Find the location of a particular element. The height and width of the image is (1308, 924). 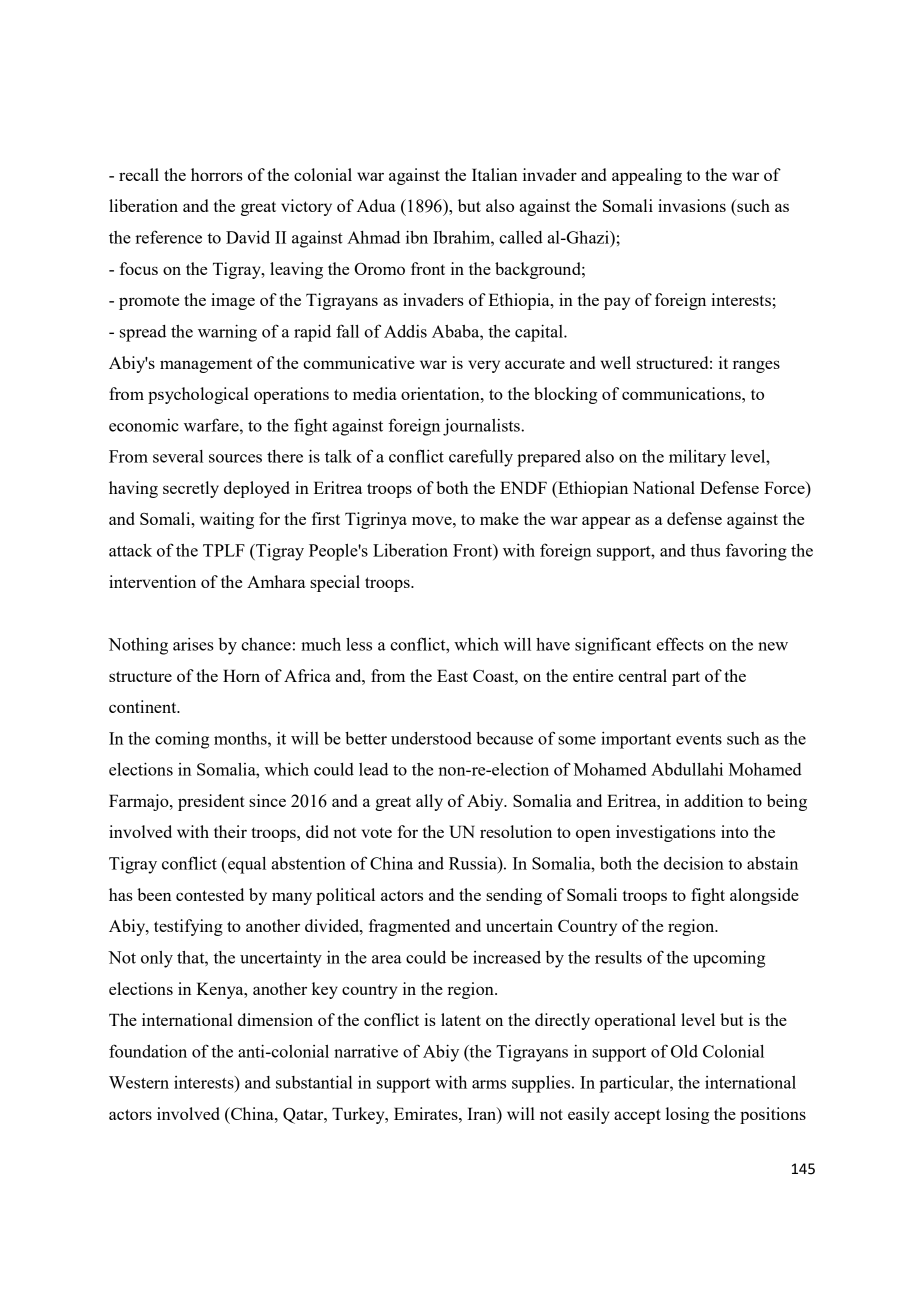

military is located at coordinates (697, 458).
